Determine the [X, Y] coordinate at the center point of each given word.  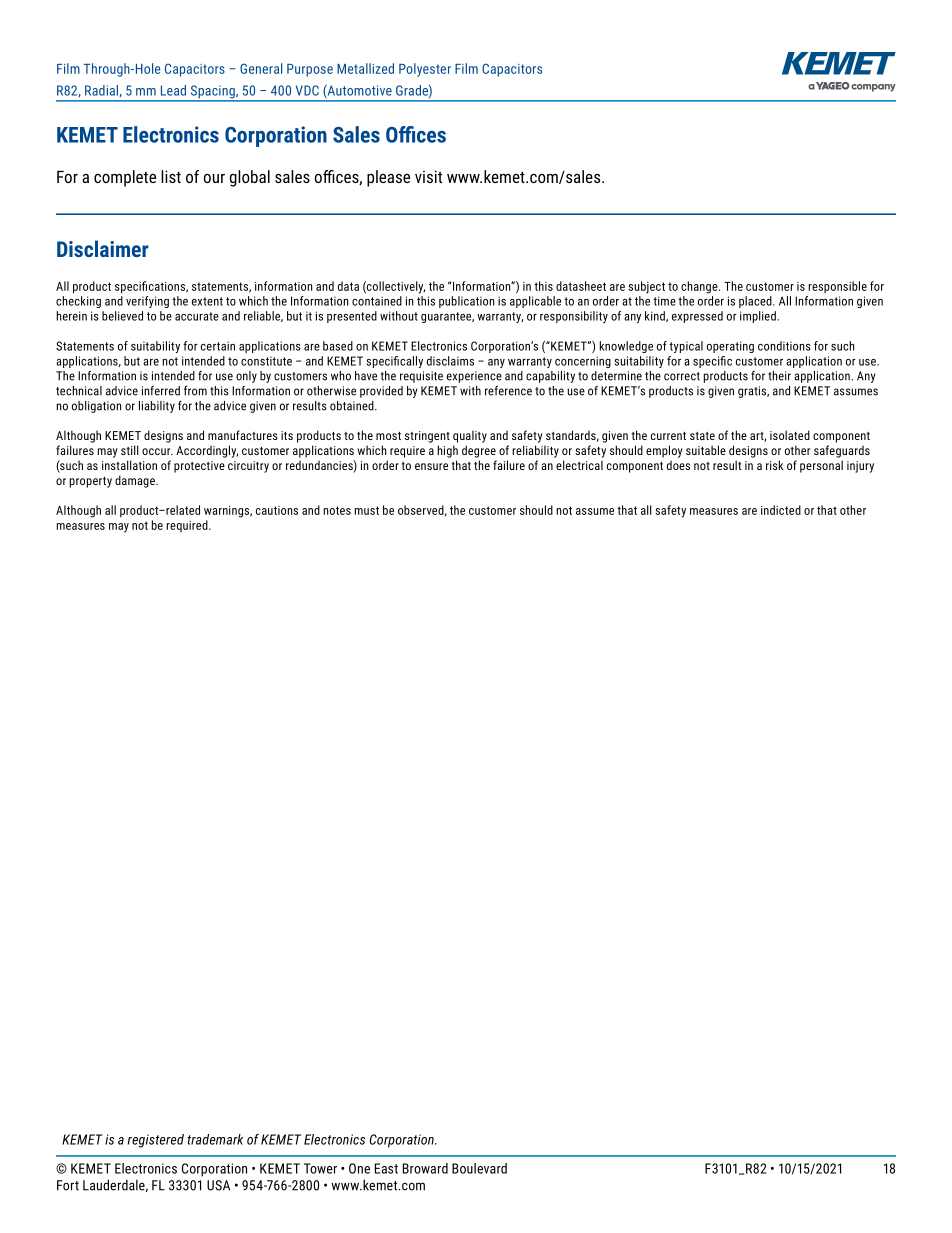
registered [156, 1141]
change [700, 287]
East [386, 1168]
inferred [161, 391]
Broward [425, 1168]
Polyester [425, 70]
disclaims [450, 361]
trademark [215, 1139]
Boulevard [479, 1168]
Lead [173, 90]
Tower [320, 1168]
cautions [277, 510]
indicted [781, 510]
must [367, 510]
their [779, 376]
